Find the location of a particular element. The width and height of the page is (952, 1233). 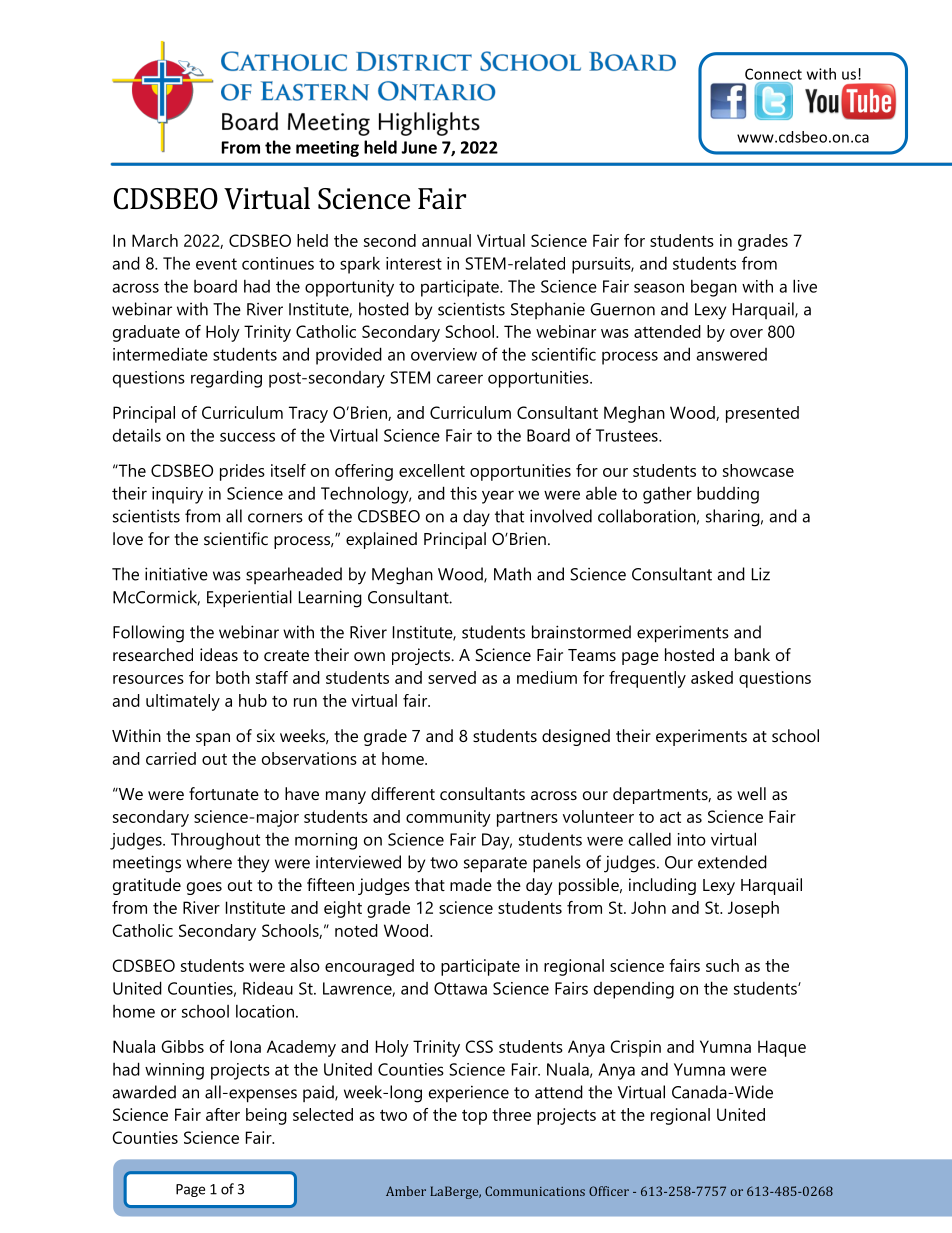

began is located at coordinates (714, 288).
